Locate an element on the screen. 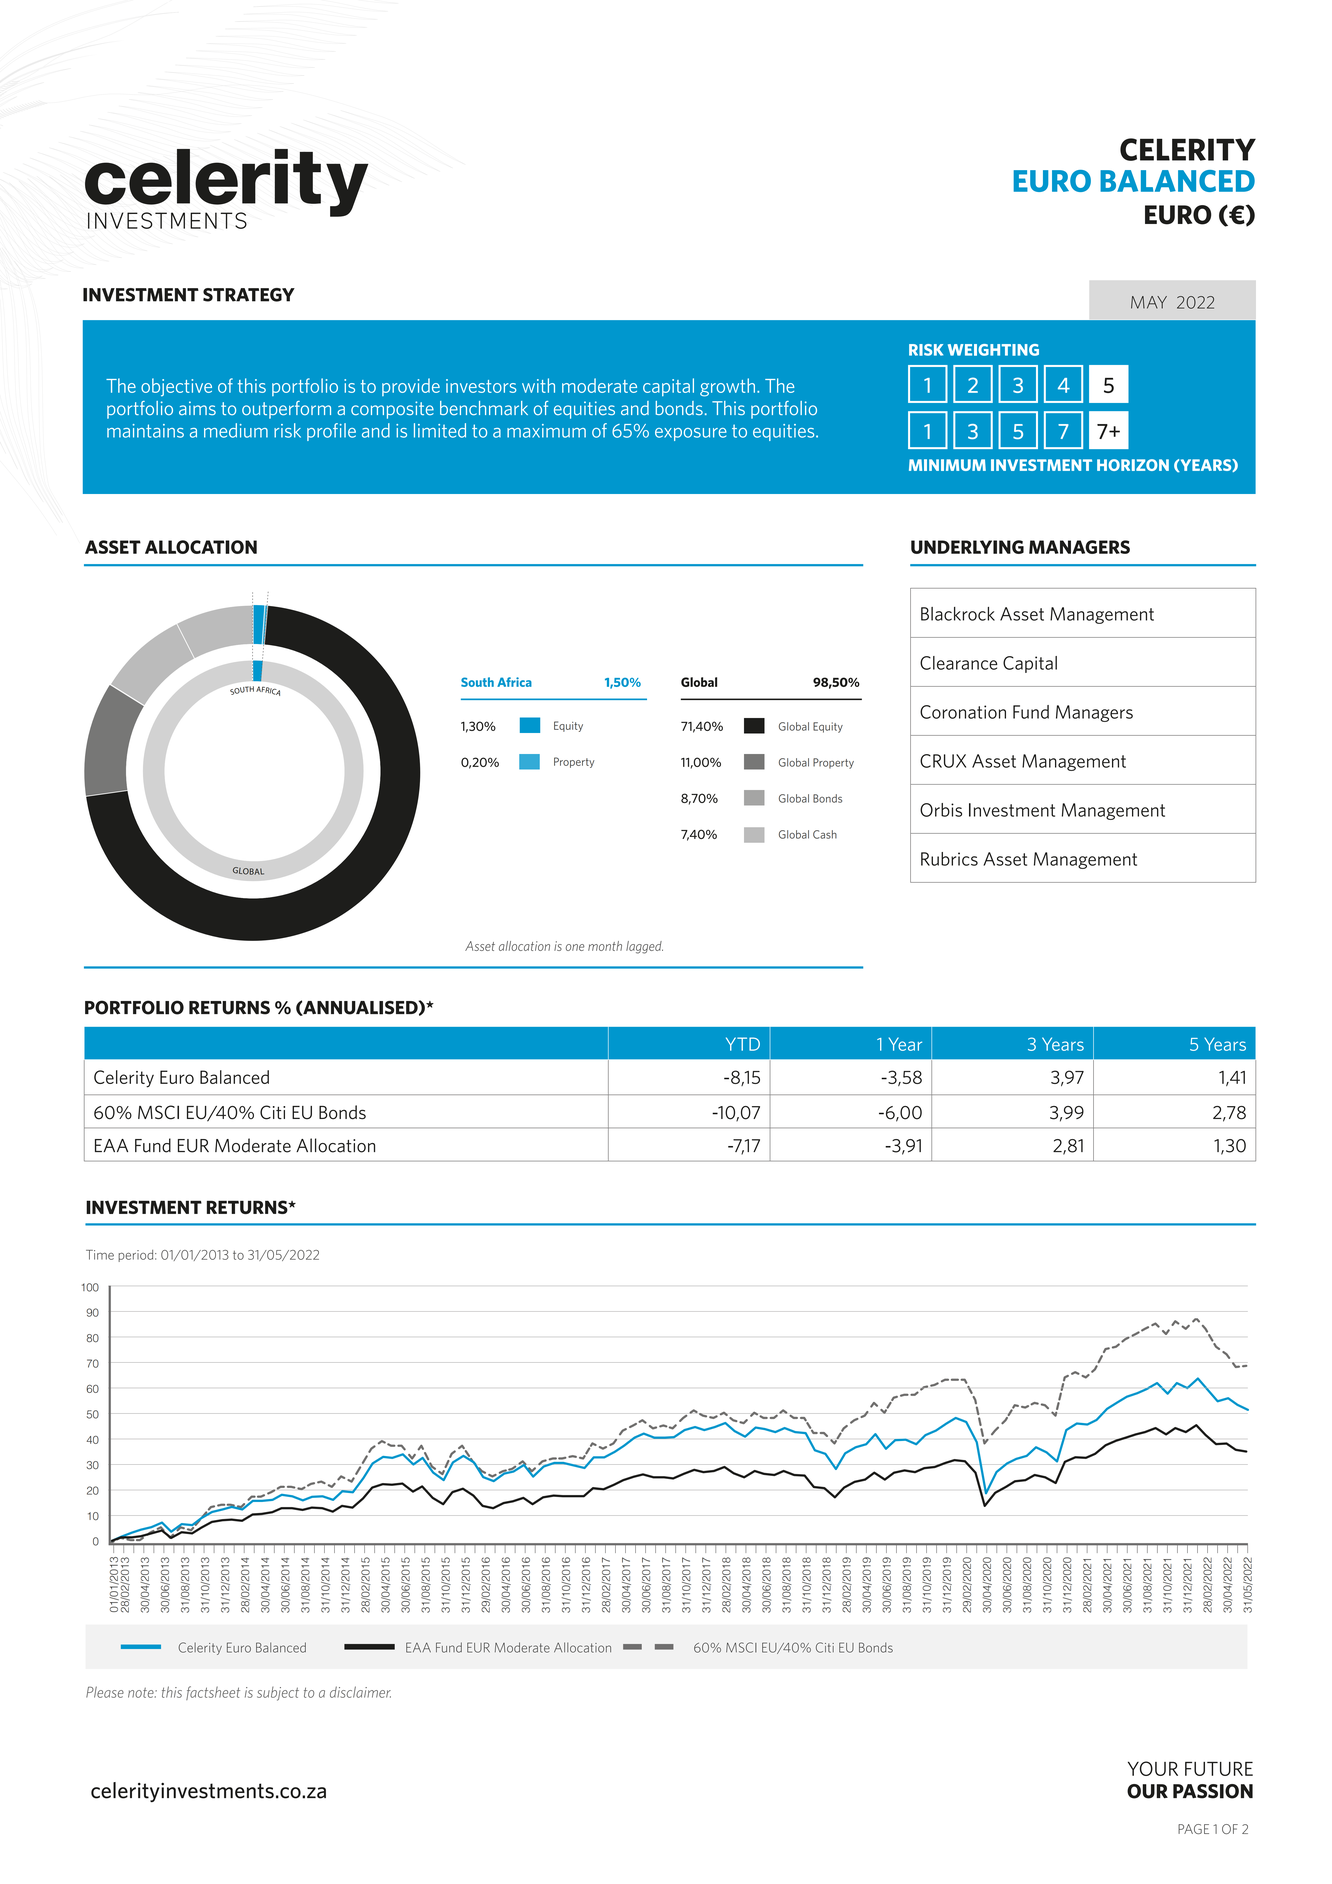 This screenshot has width=1332, height=1884. Please is located at coordinates (105, 1692).
